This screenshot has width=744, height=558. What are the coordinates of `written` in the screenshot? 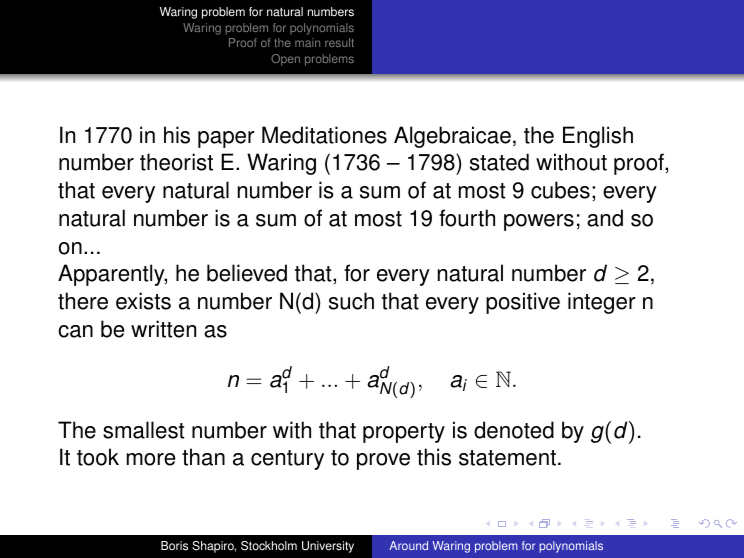 It's located at (163, 329).
